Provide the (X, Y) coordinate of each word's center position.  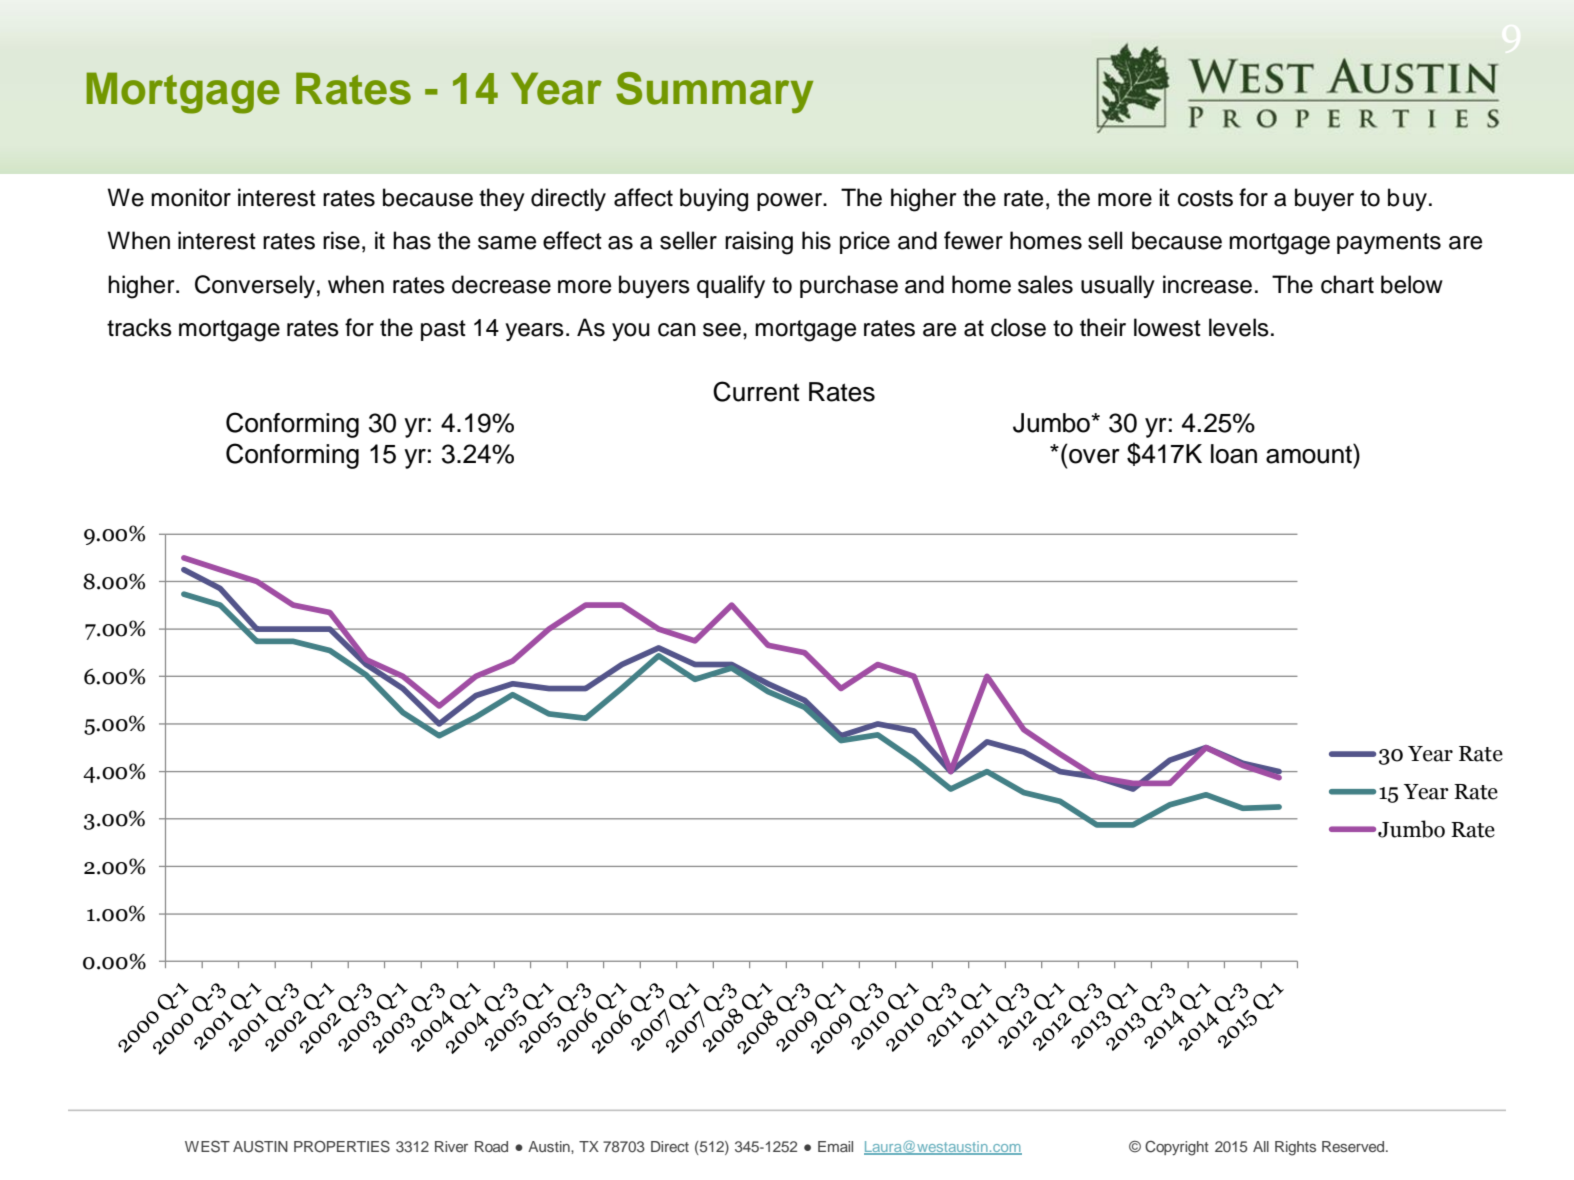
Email (835, 1146)
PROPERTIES (342, 1146)
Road (491, 1146)
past (443, 330)
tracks (139, 327)
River (451, 1146)
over (1094, 456)
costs (1205, 198)
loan (1234, 454)
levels (1239, 327)
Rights (1295, 1148)
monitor (191, 197)
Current (756, 391)
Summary (715, 93)
